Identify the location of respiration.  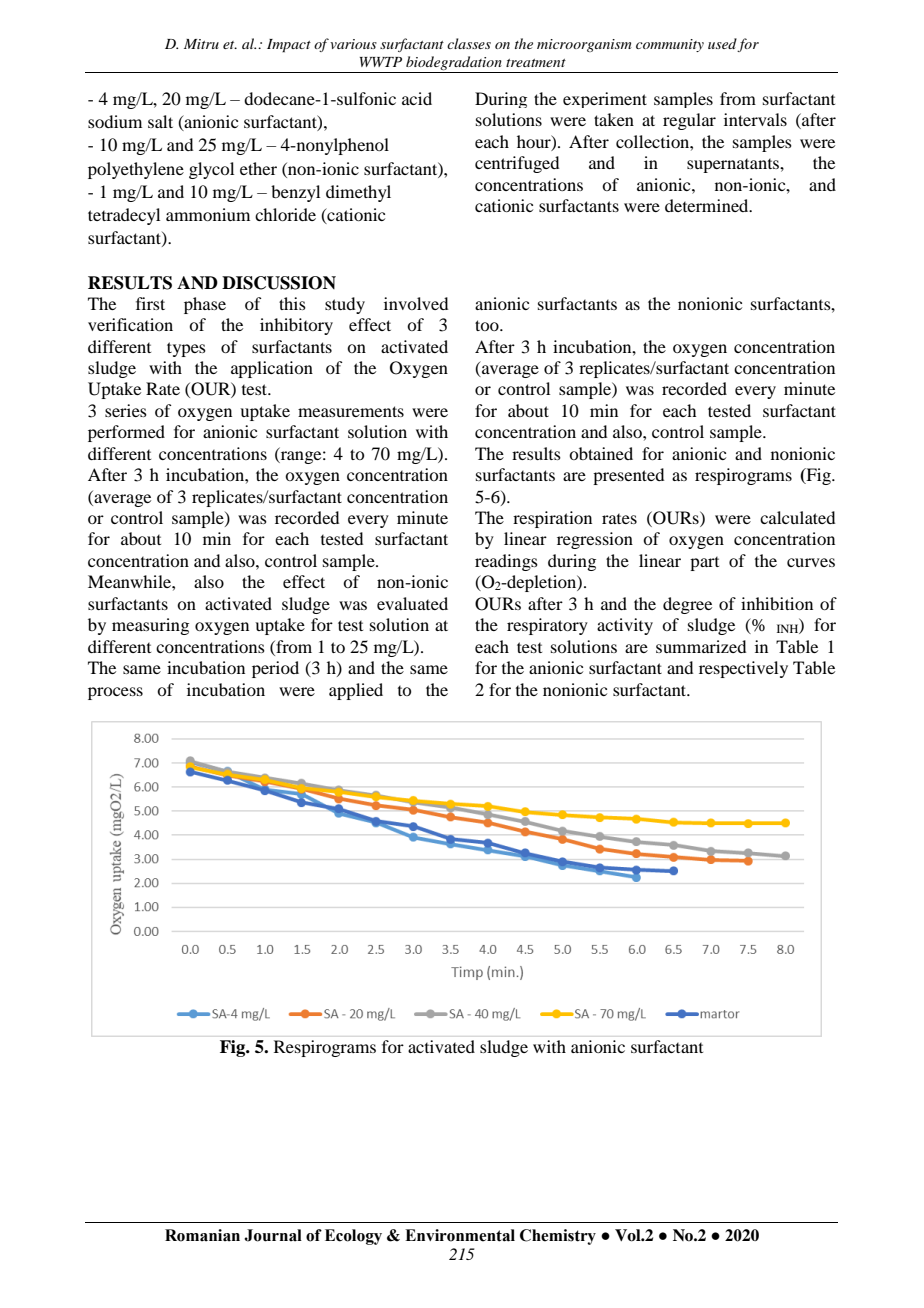
(552, 519).
